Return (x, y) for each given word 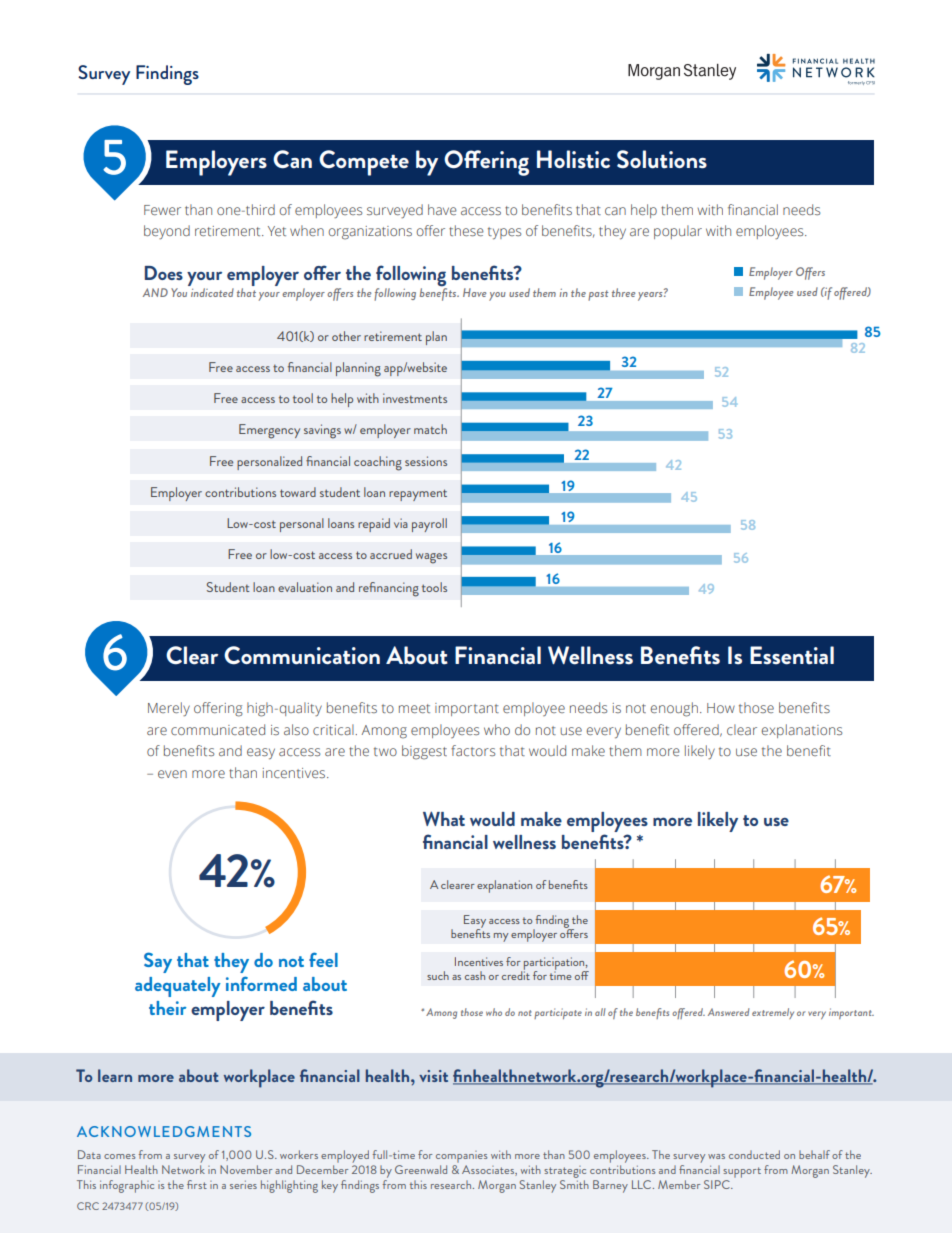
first (197, 1184)
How (721, 708)
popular (678, 232)
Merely (169, 709)
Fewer (162, 210)
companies (462, 1157)
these (466, 230)
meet (414, 708)
